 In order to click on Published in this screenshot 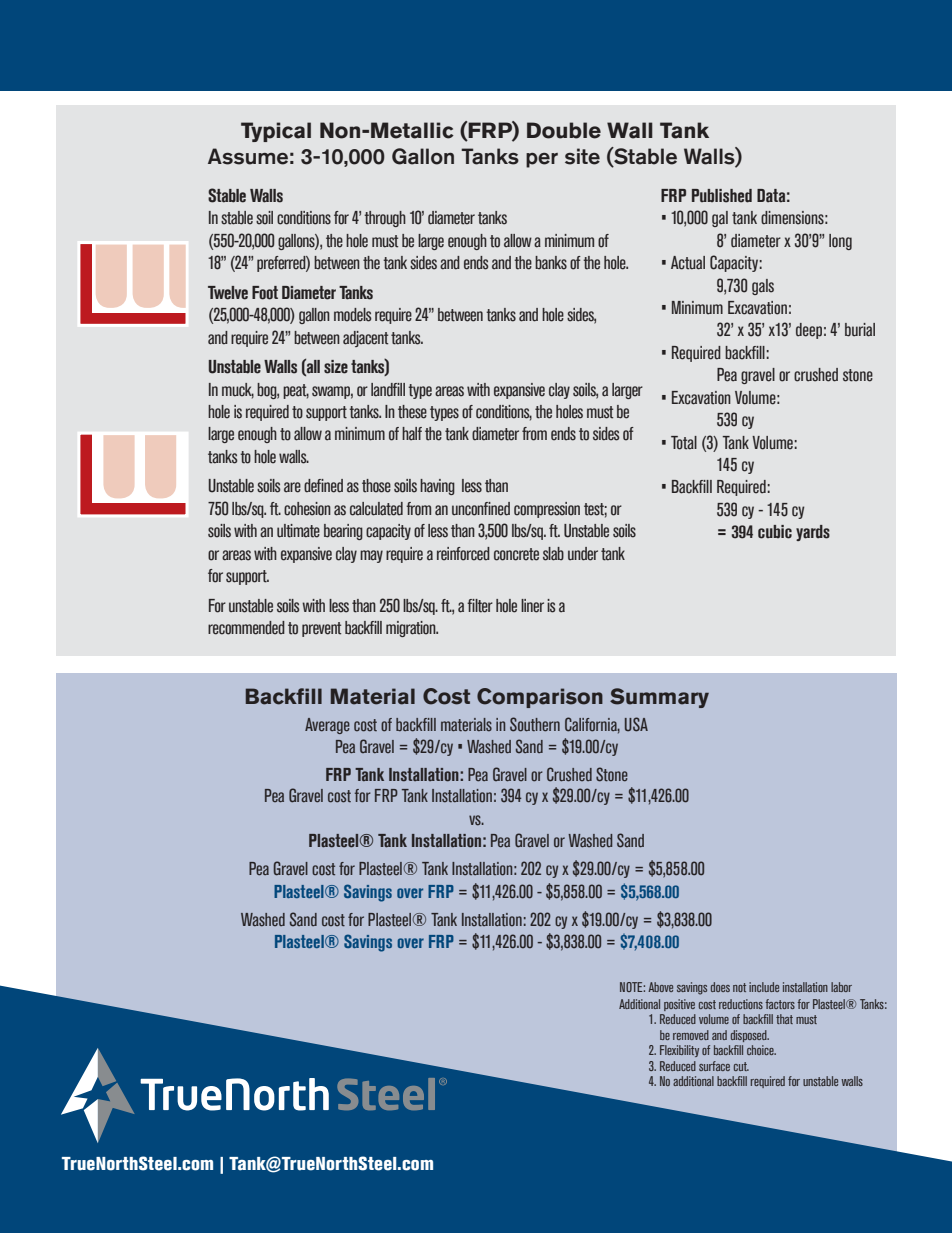, I will do `click(722, 196)`.
